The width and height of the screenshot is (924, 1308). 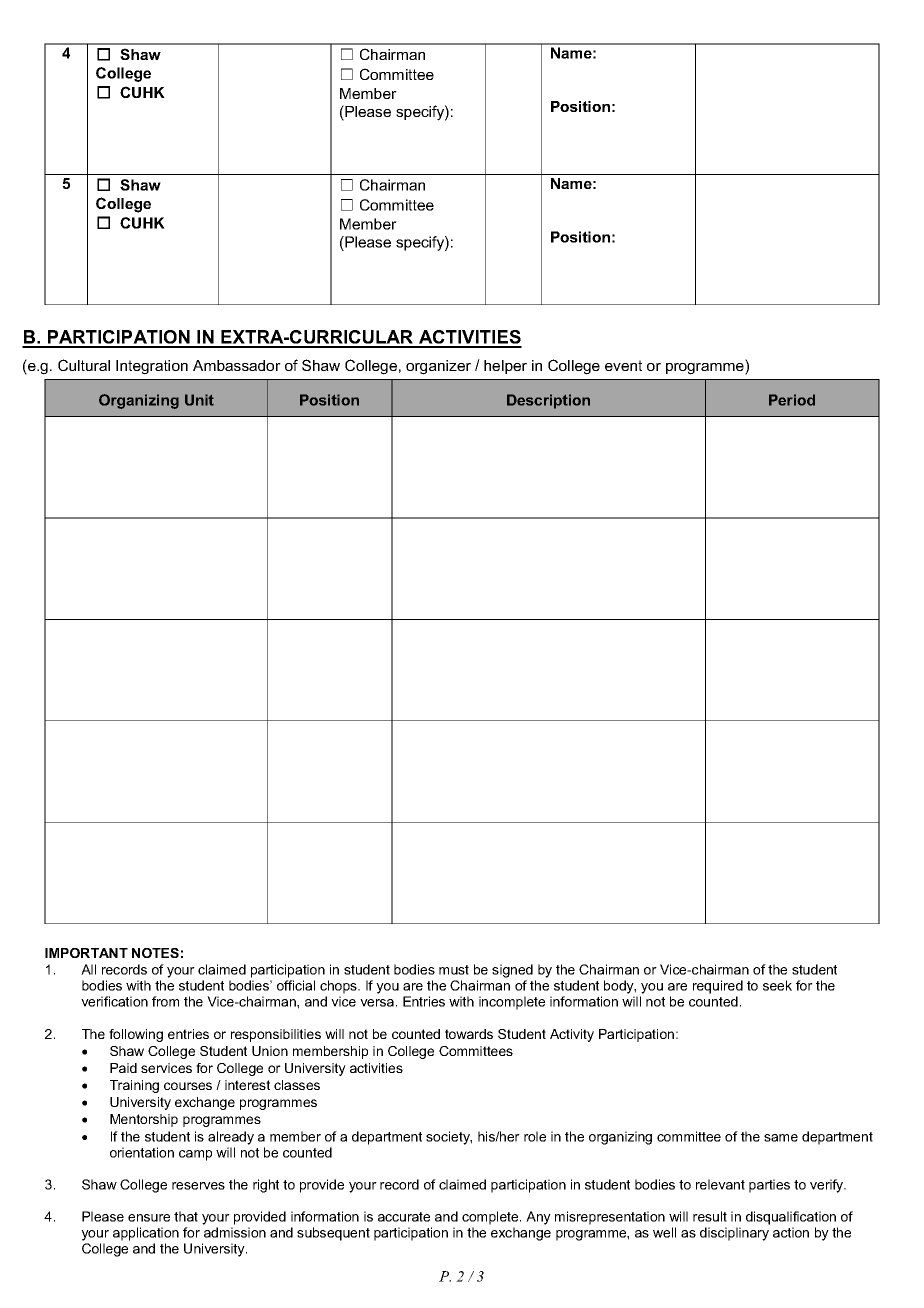 What do you see at coordinates (199, 400) in the screenshot?
I see `Unit` at bounding box center [199, 400].
